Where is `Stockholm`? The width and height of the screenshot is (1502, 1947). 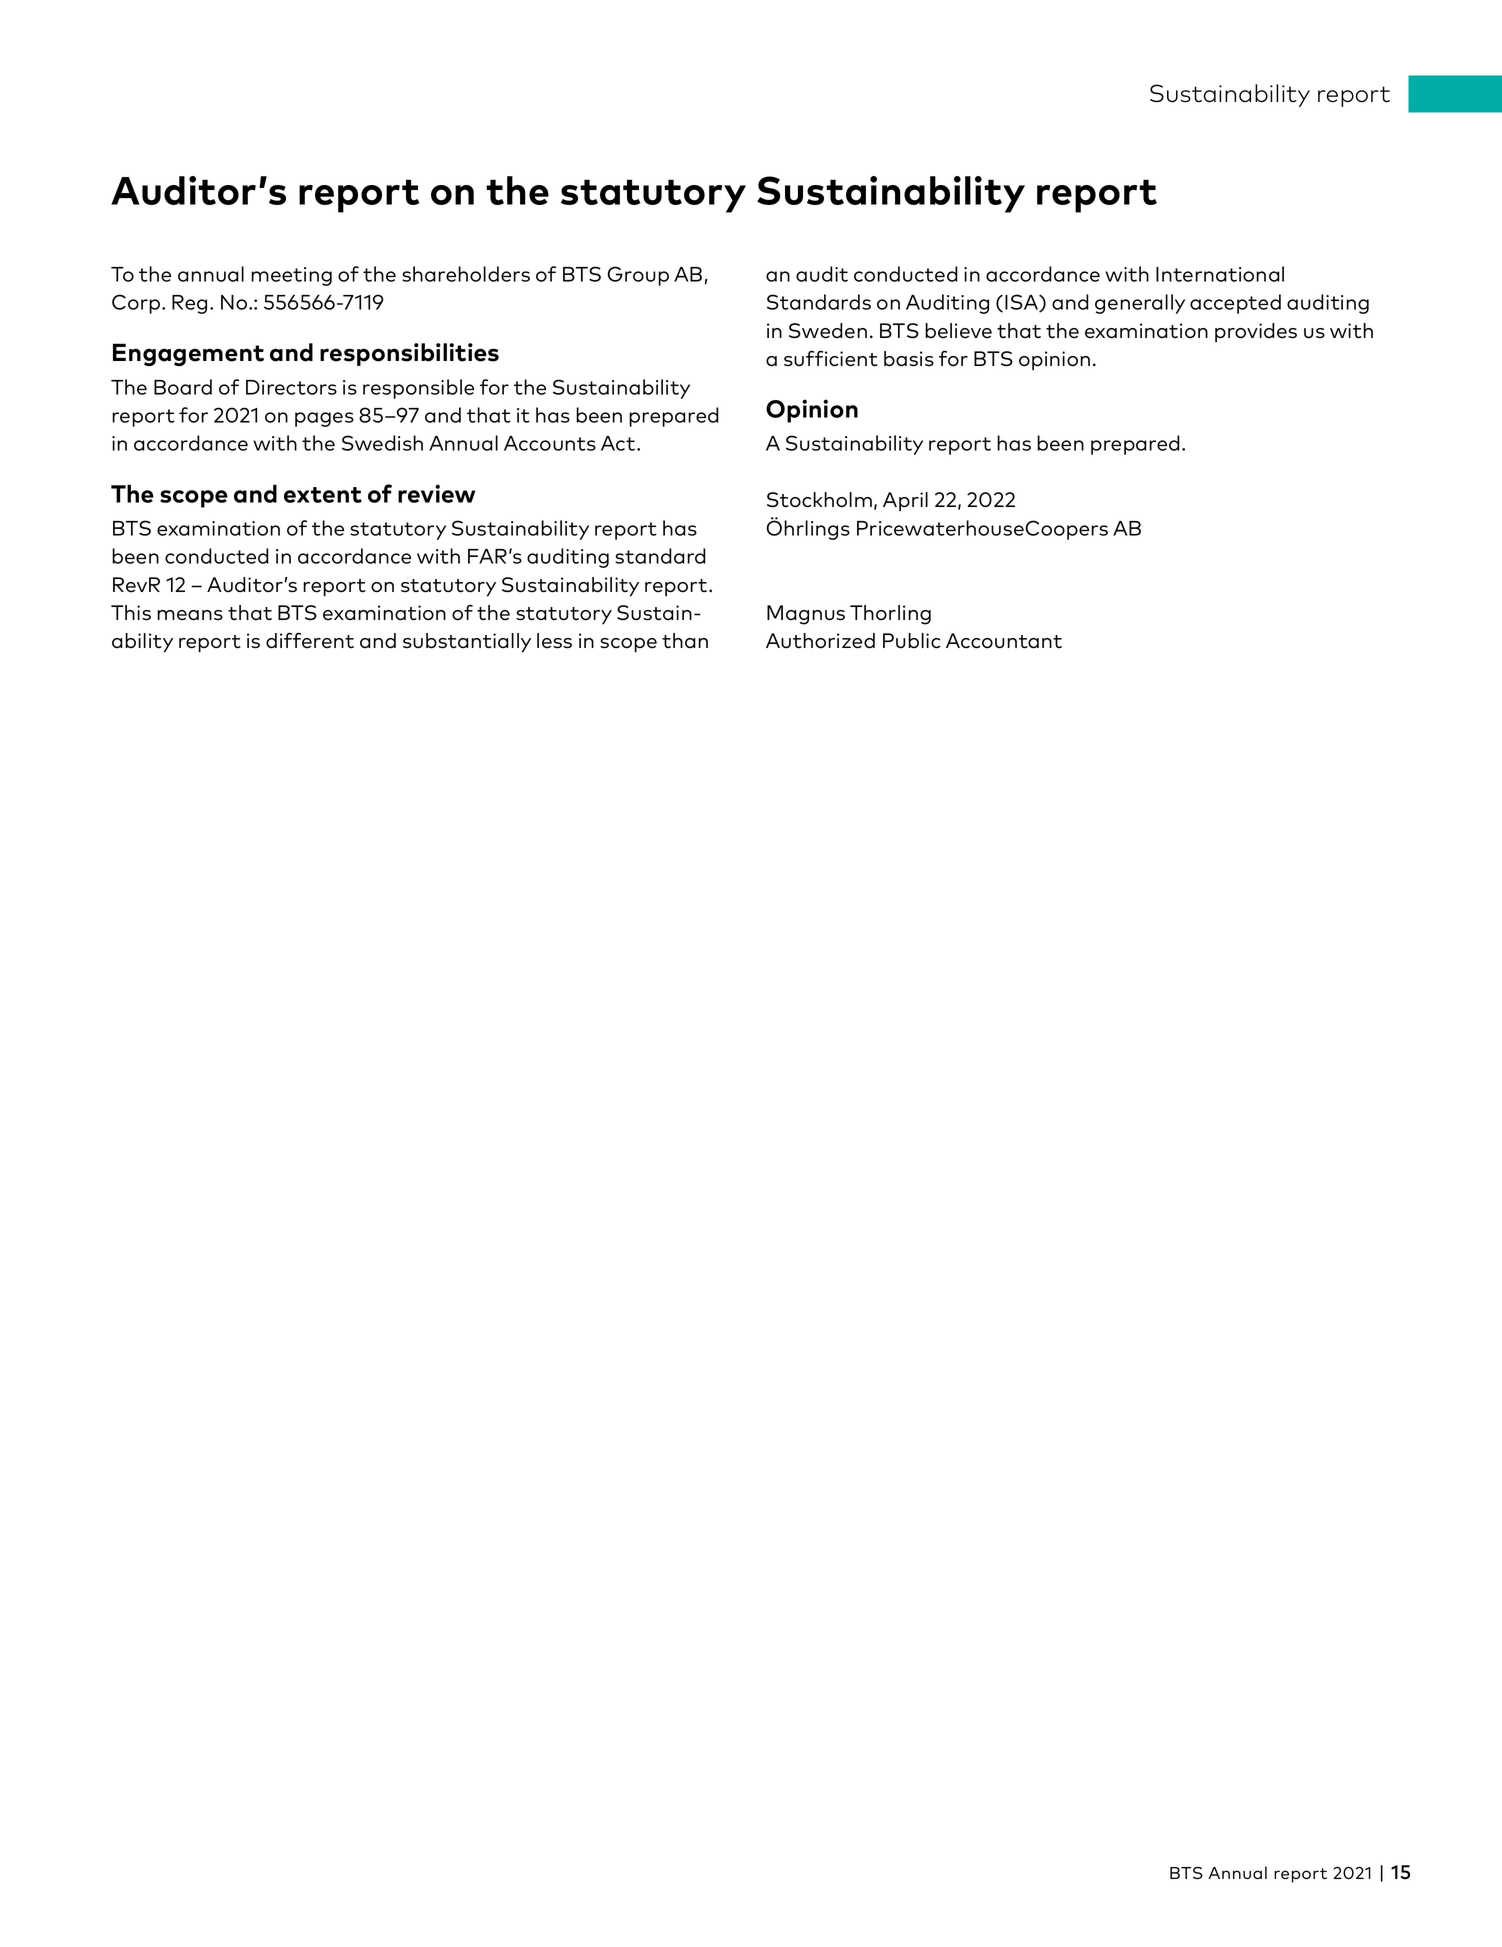 Stockholm is located at coordinates (819, 500).
